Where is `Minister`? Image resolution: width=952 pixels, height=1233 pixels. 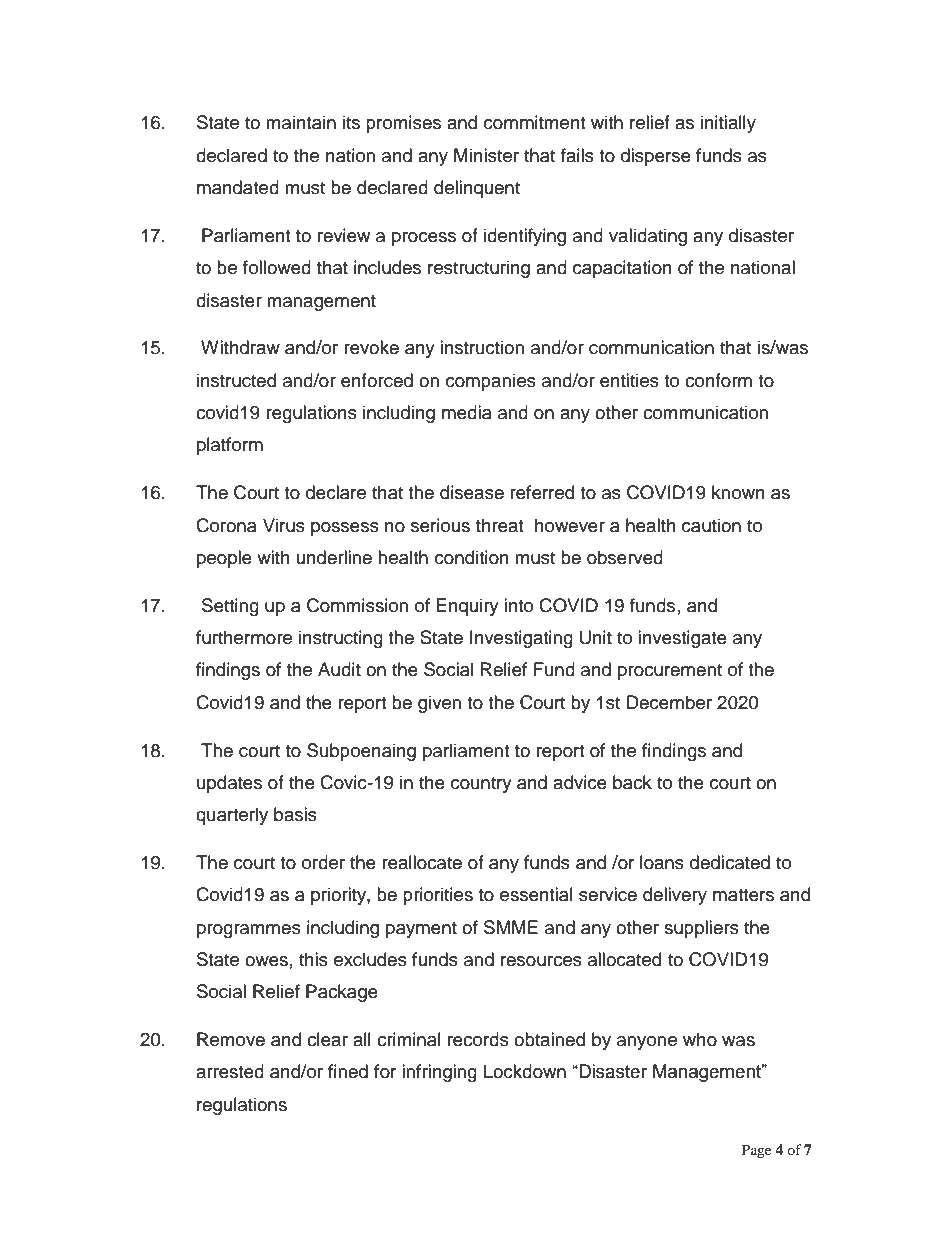 Minister is located at coordinates (486, 155).
